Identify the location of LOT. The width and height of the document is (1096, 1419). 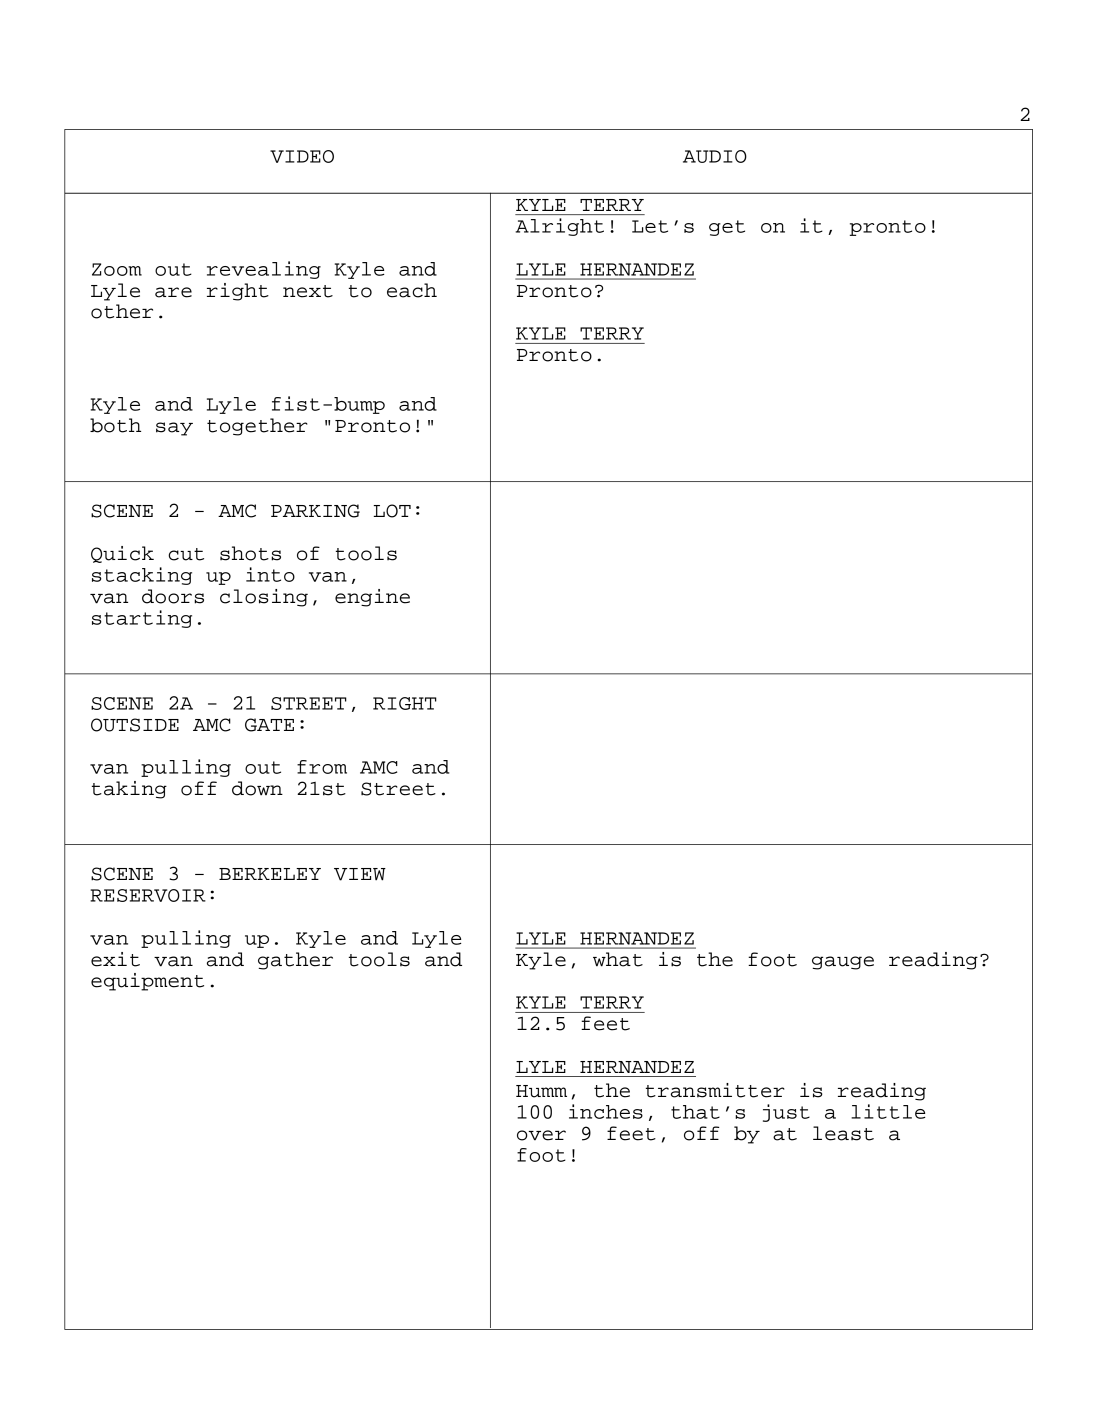
(392, 511).
